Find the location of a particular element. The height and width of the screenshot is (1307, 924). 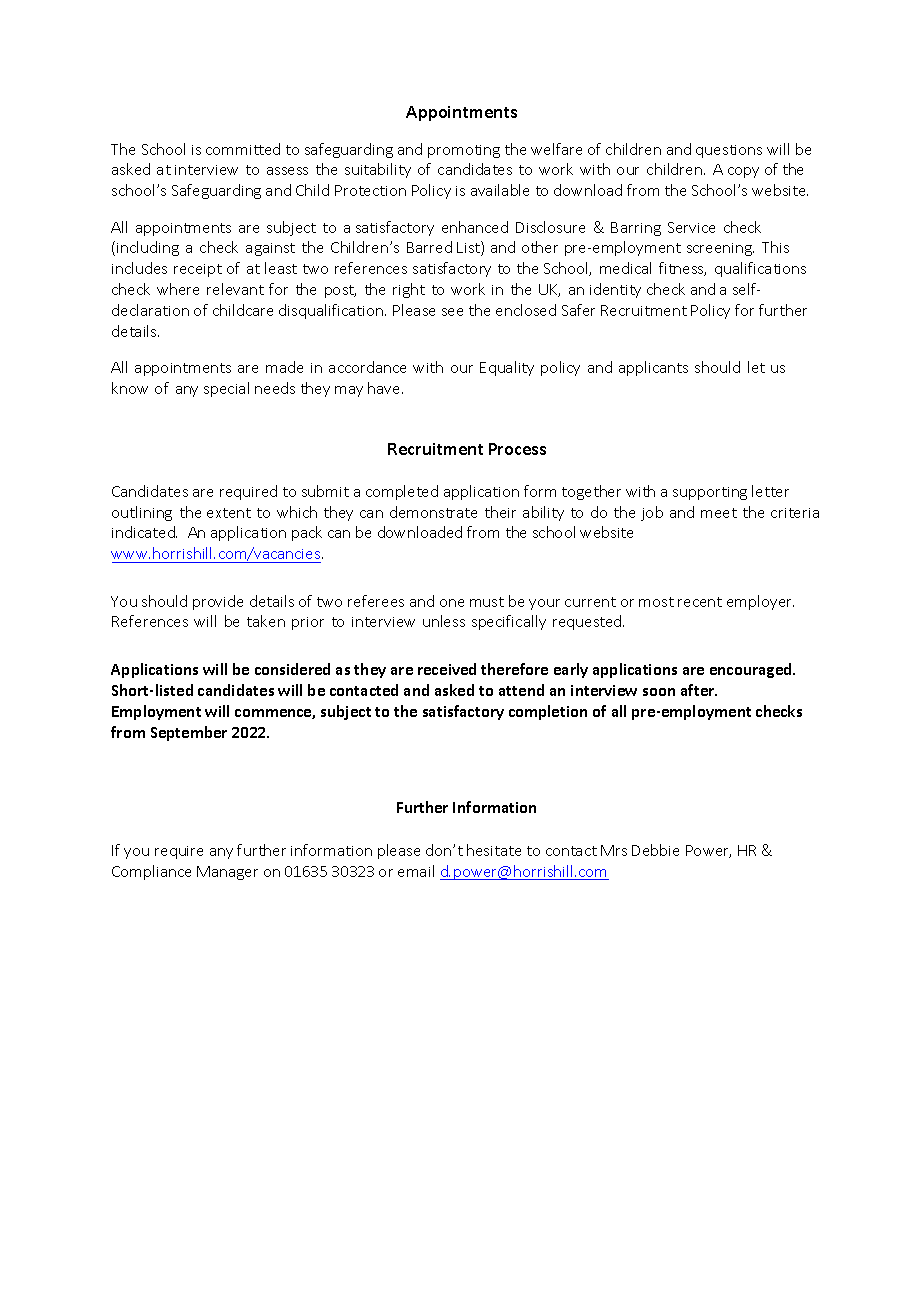

copy is located at coordinates (743, 172).
